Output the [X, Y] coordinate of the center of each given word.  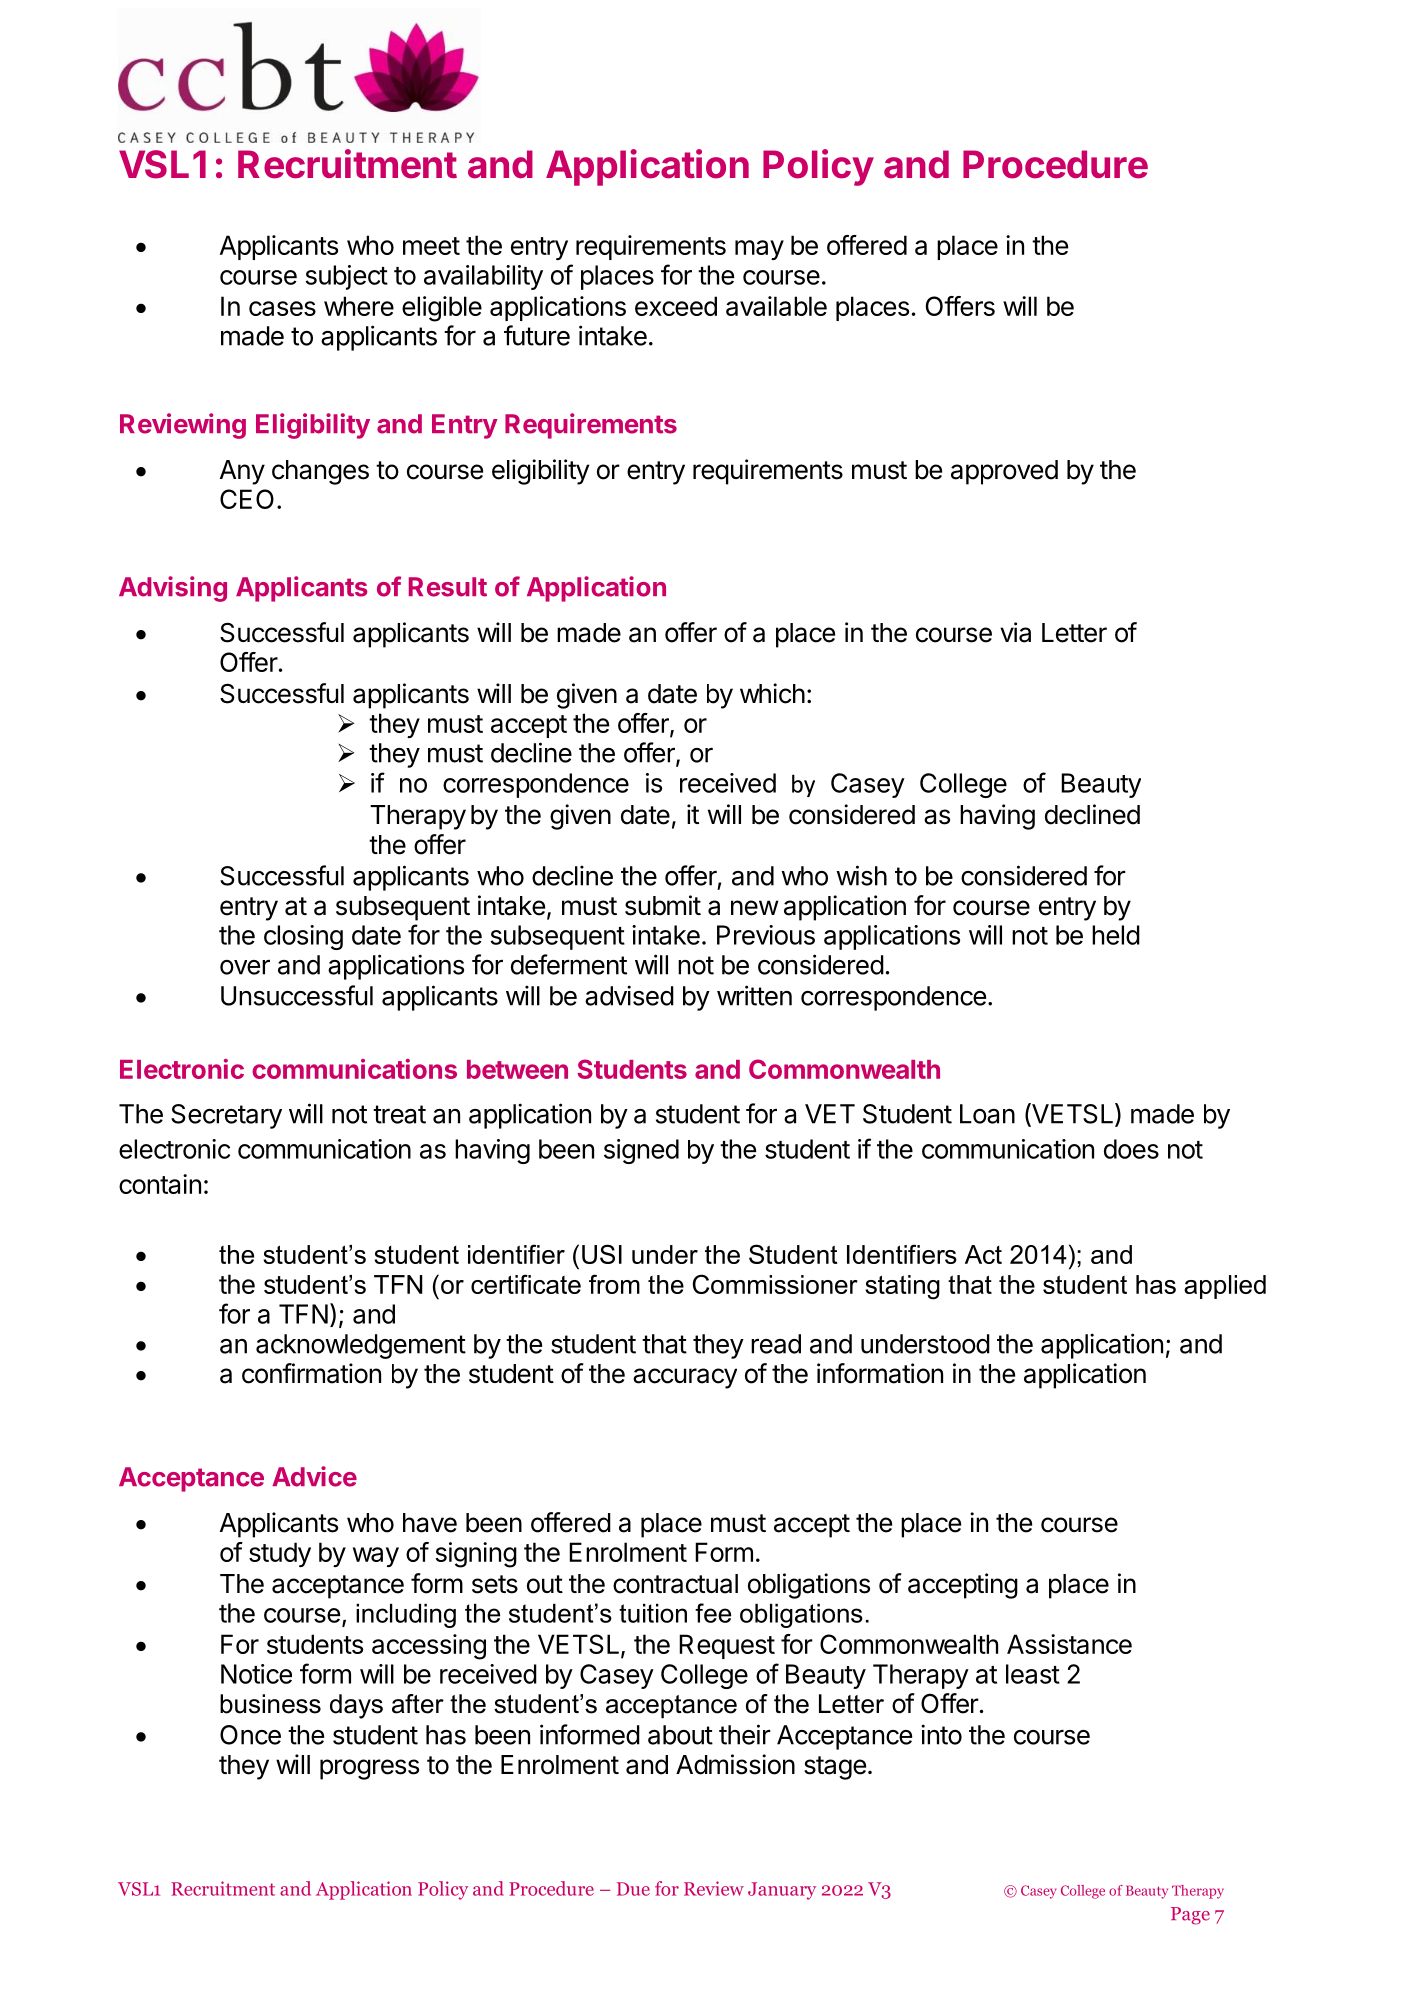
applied [1225, 1287]
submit [663, 905]
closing [303, 937]
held [1116, 935]
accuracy [685, 1378]
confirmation [311, 1373]
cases [282, 308]
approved [1004, 472]
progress [369, 1769]
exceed [676, 306]
